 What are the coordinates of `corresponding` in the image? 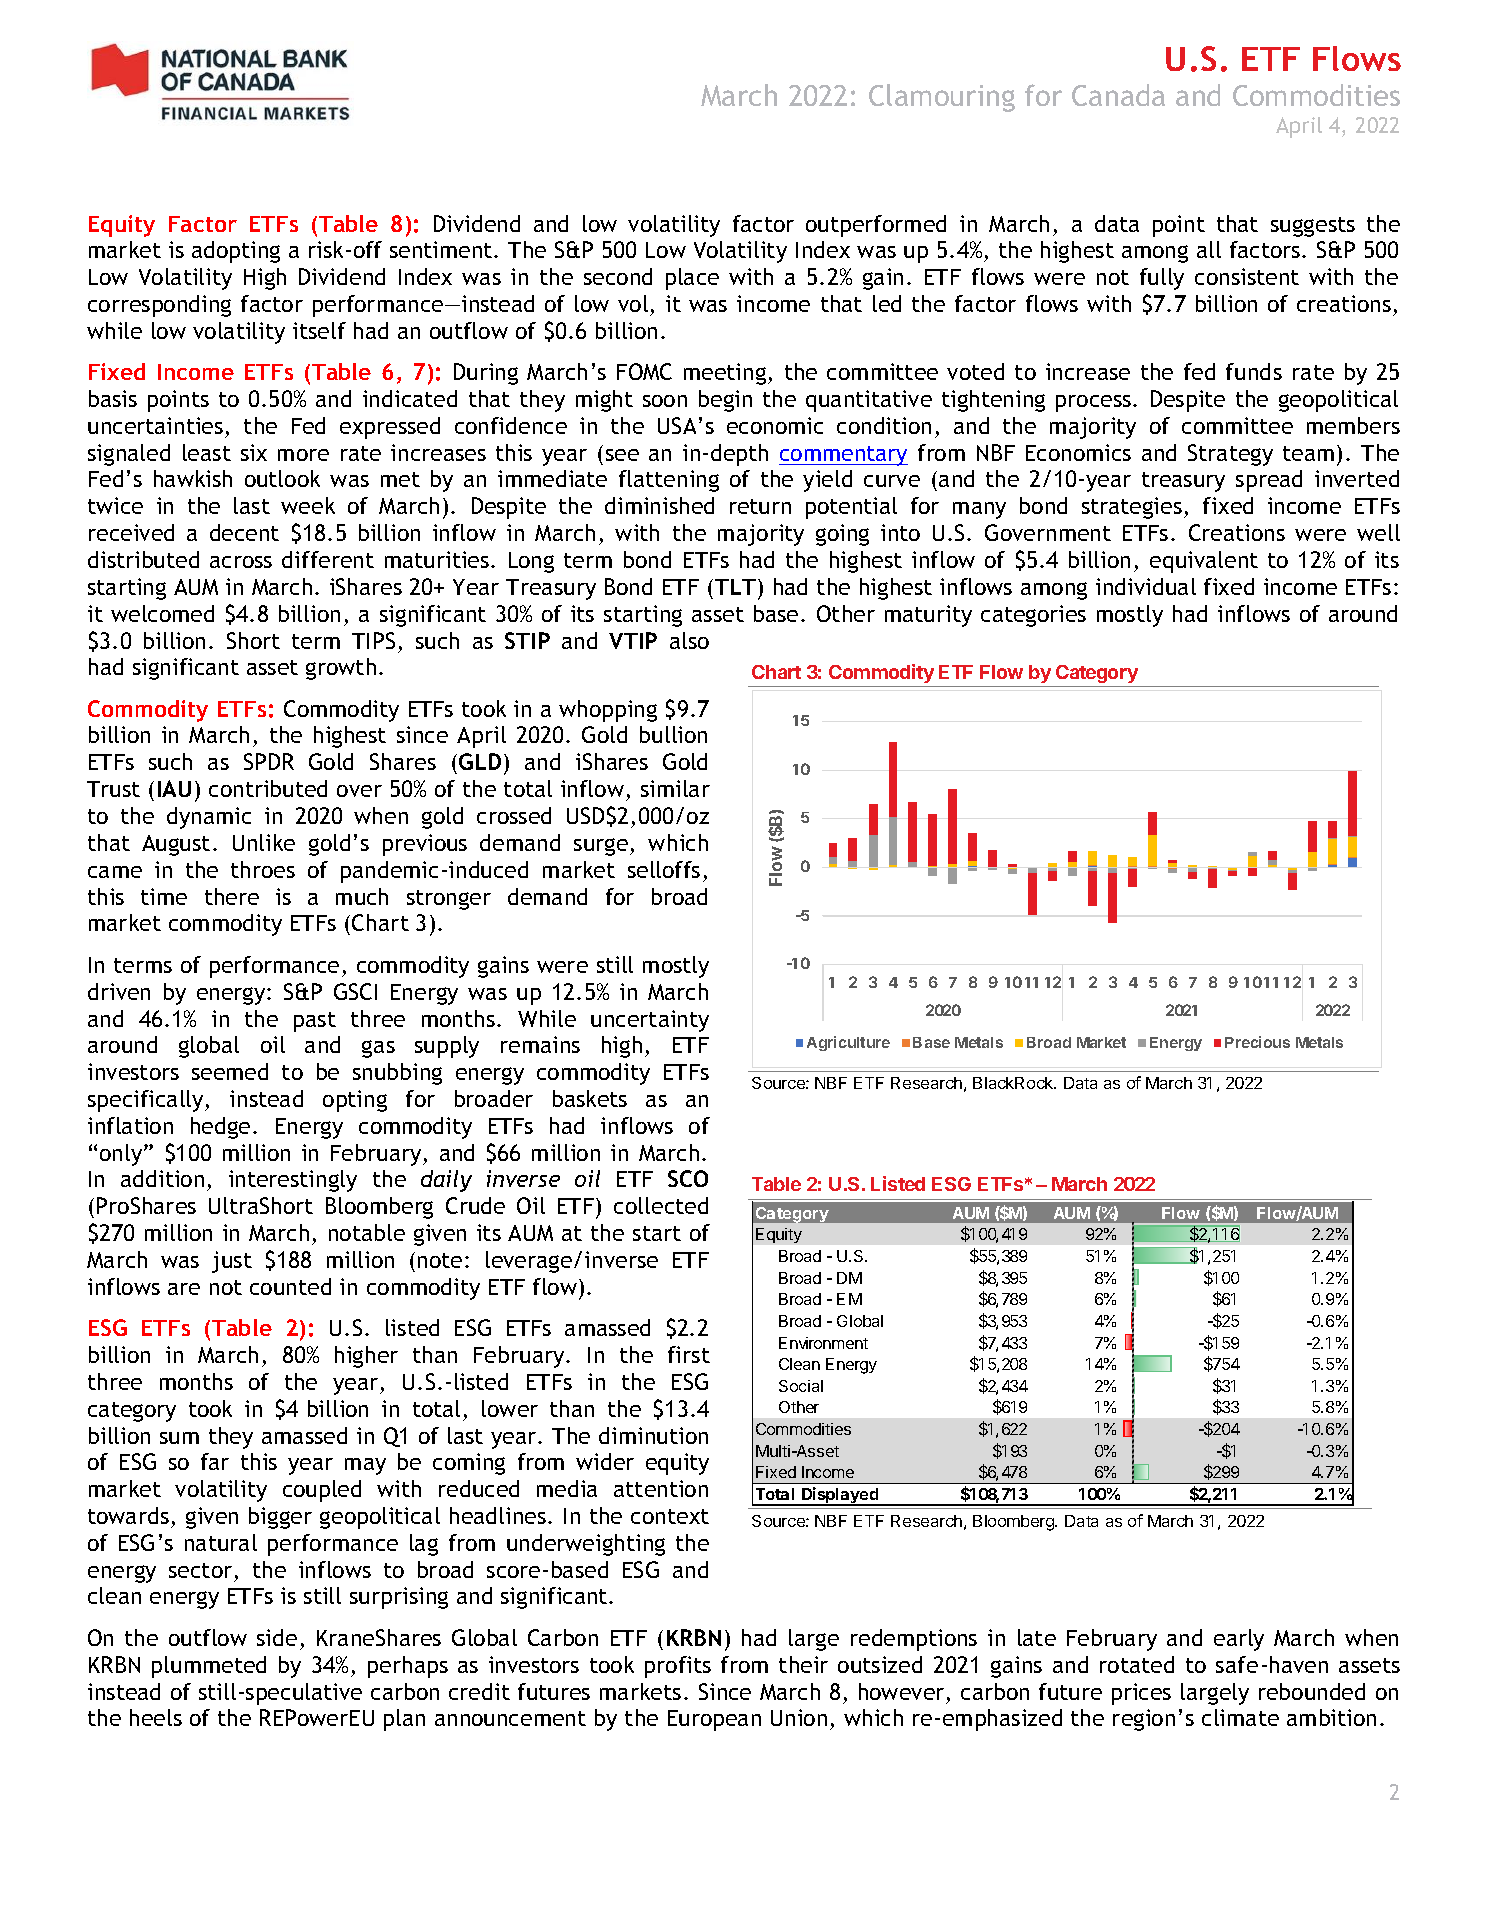 It's located at (159, 306).
